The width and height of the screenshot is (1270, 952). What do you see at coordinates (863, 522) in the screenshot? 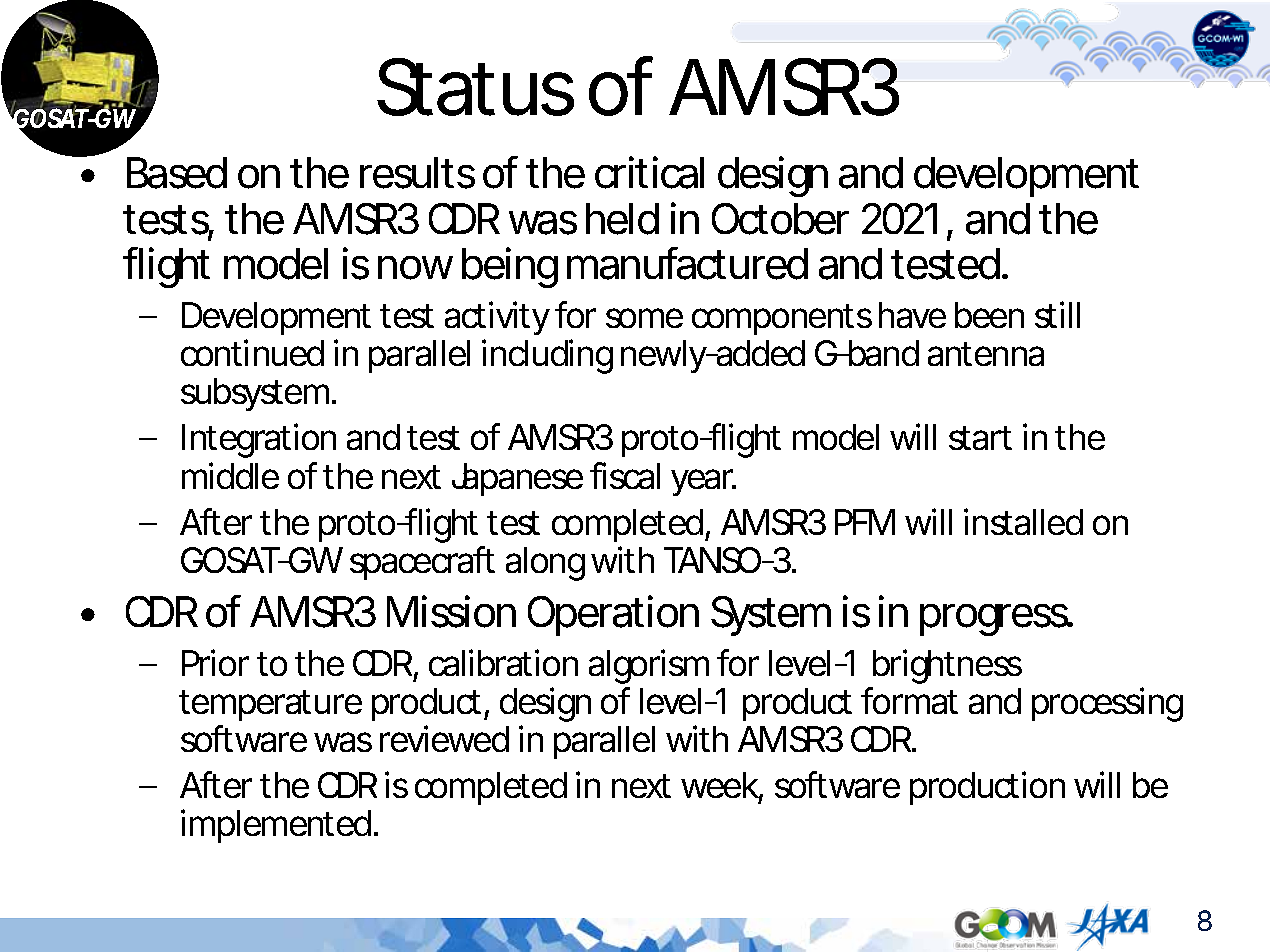
I see `PFM` at bounding box center [863, 522].
